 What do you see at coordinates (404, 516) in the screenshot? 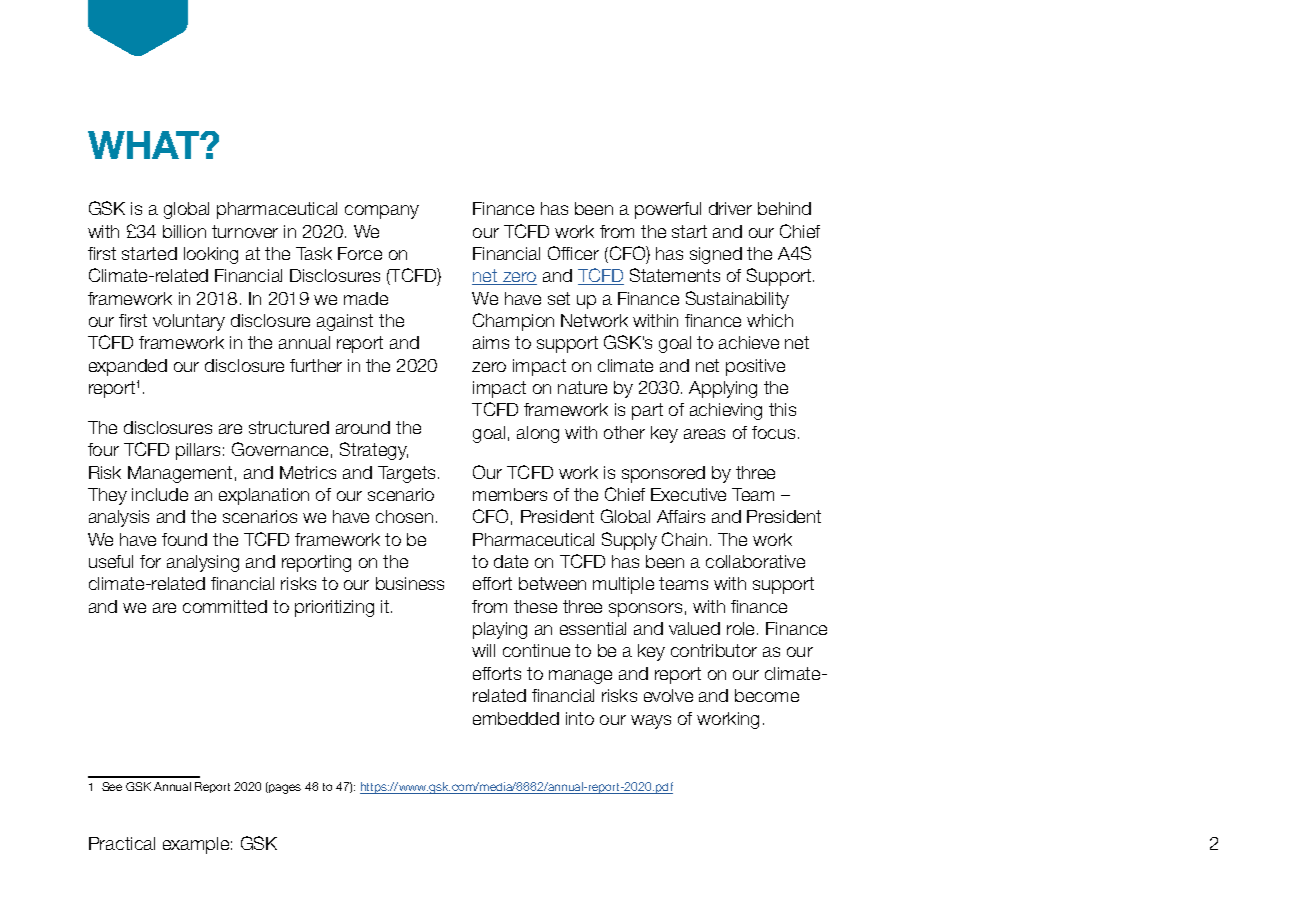
I see `chosen` at bounding box center [404, 516].
